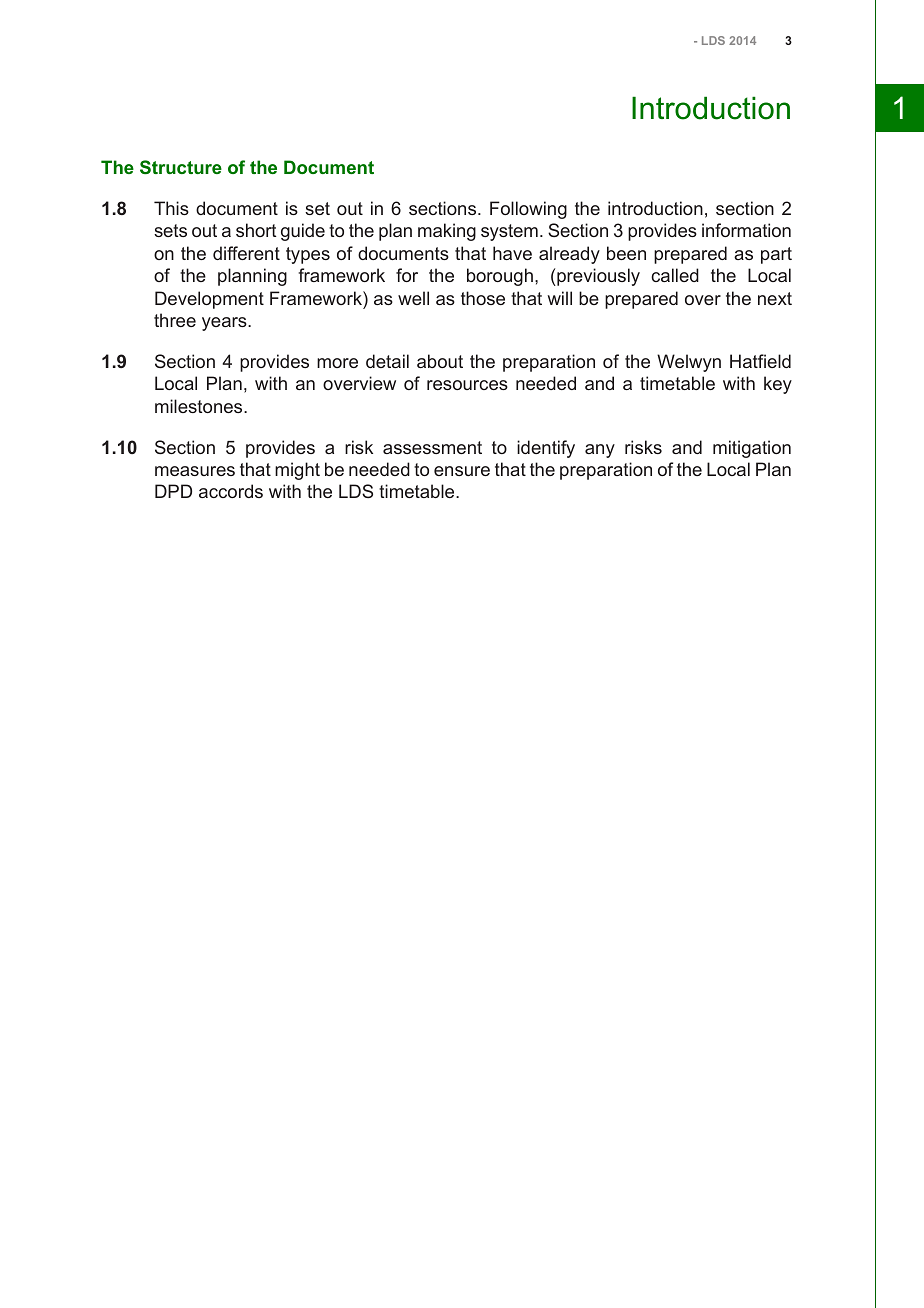  I want to click on Structure, so click(181, 167).
